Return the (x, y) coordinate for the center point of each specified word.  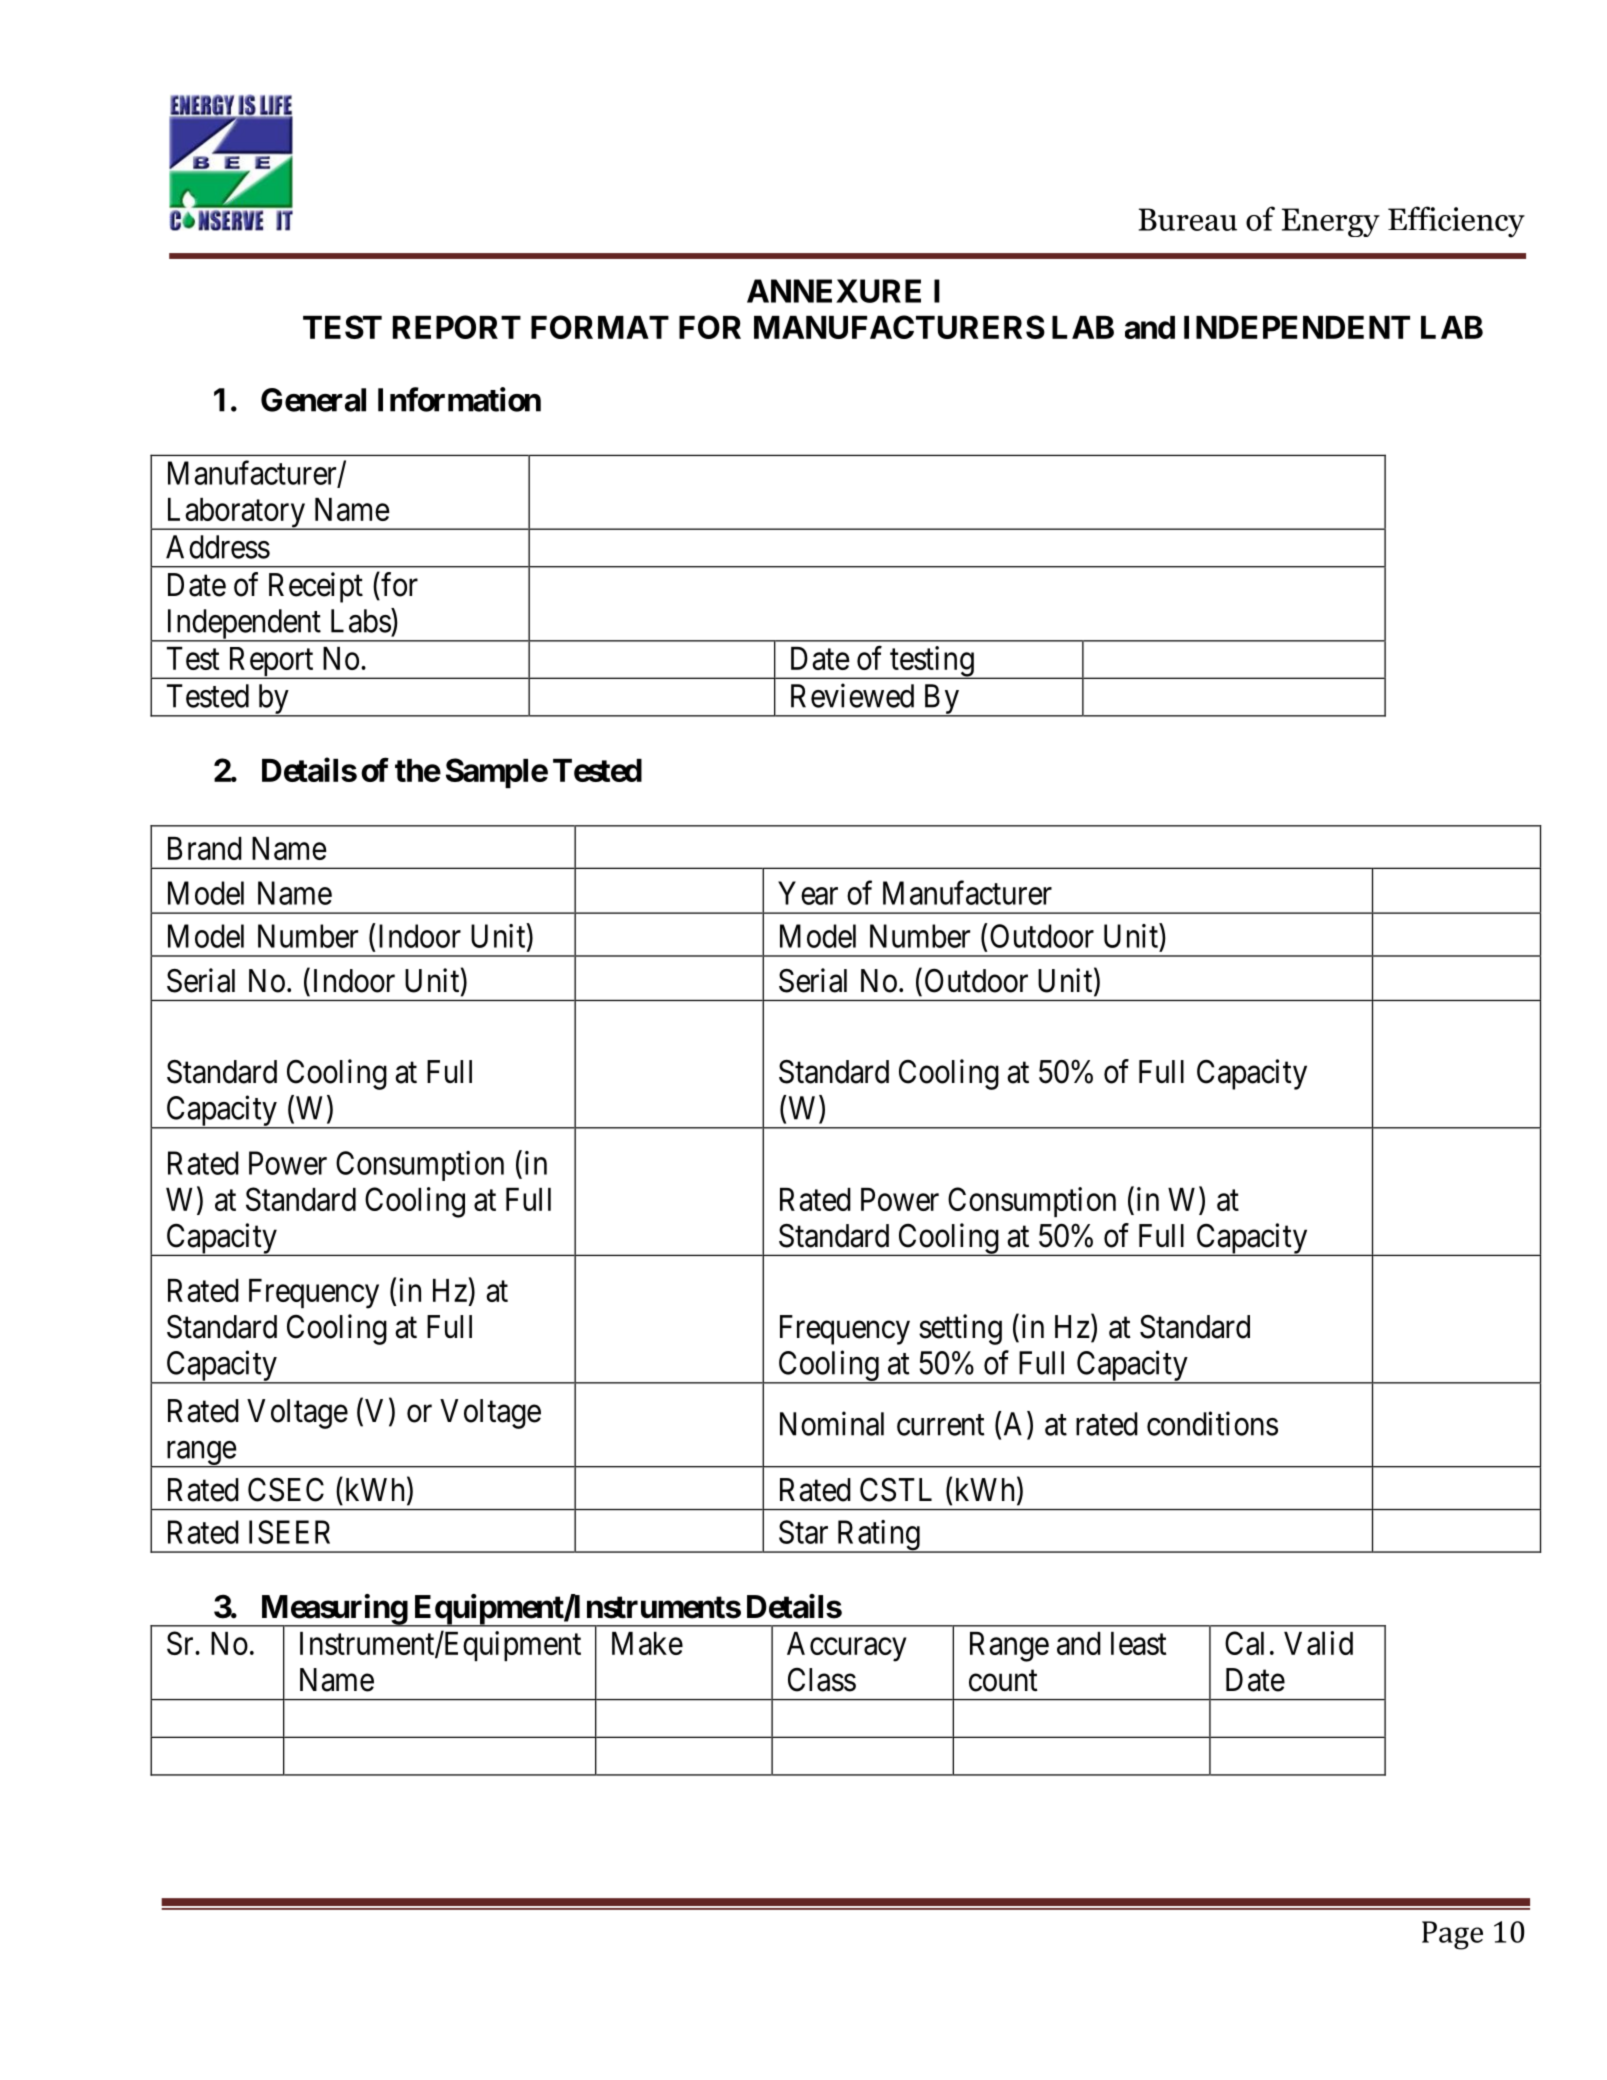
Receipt (316, 587)
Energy (1331, 222)
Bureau (1188, 219)
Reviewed (852, 695)
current (941, 1425)
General (313, 400)
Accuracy (846, 1647)
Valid (1318, 1643)
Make (647, 1643)
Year (808, 893)
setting (960, 1329)
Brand (205, 848)
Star (803, 1532)
